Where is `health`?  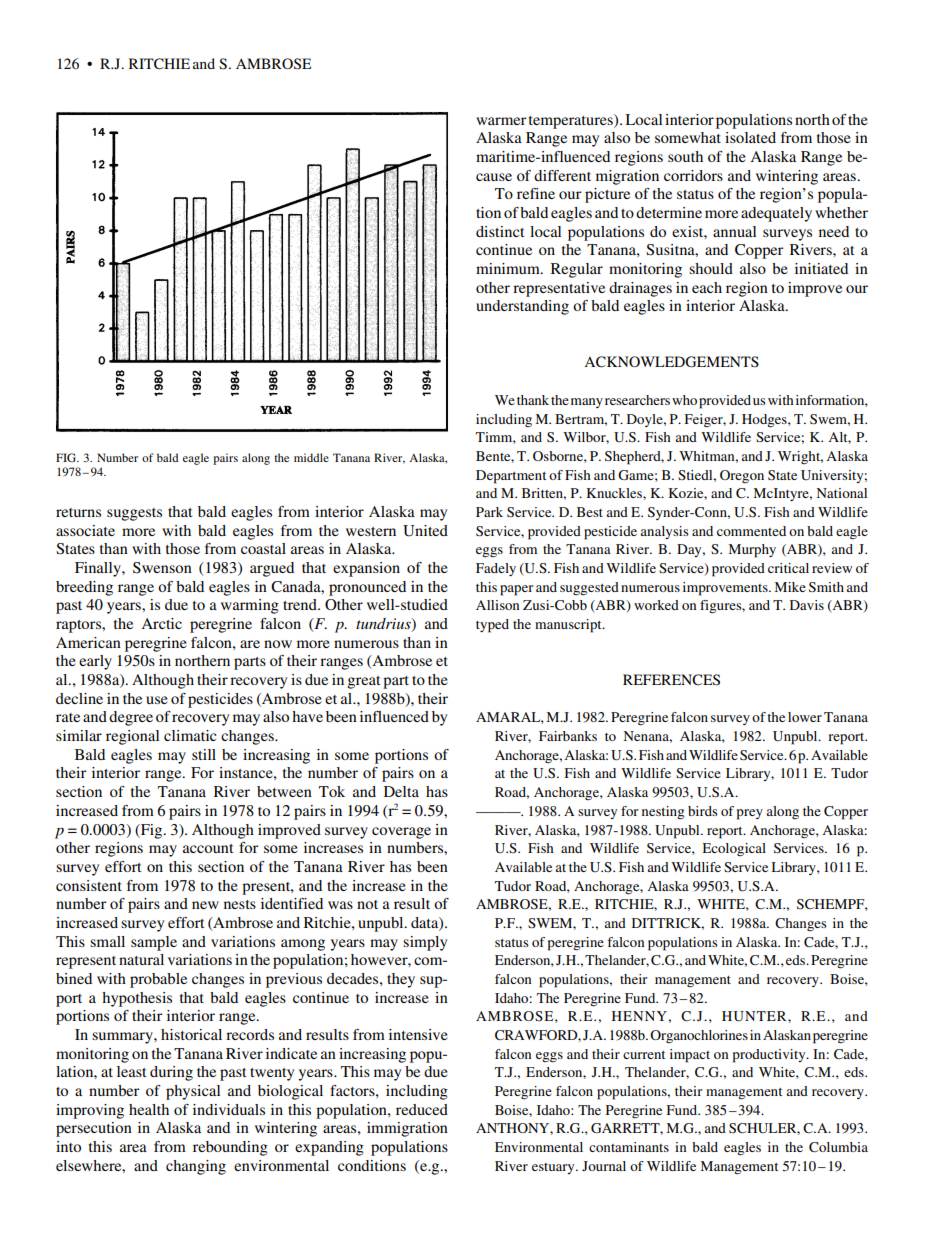 health is located at coordinates (149, 1109).
